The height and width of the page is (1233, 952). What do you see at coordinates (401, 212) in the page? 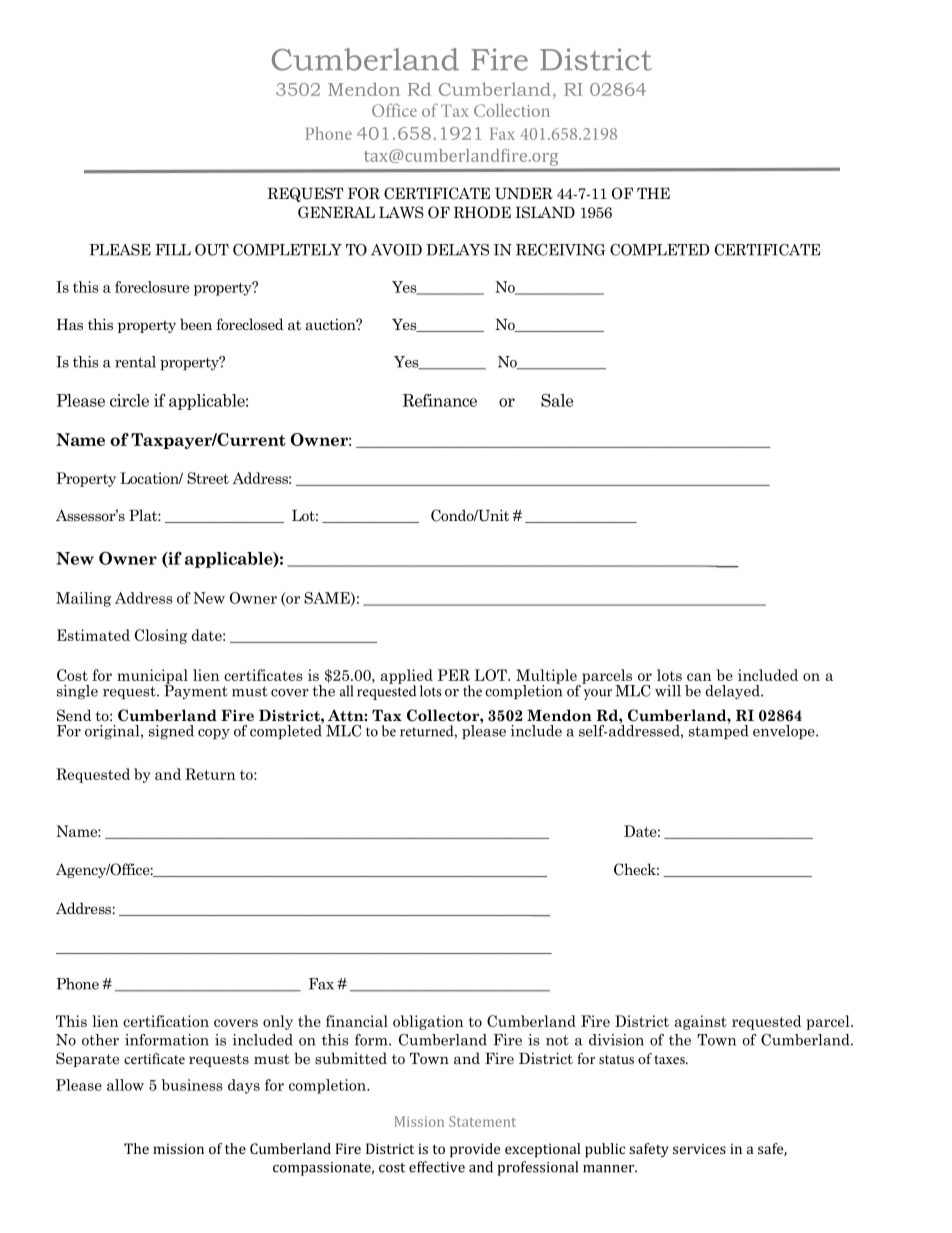
I see `LAWS` at bounding box center [401, 212].
